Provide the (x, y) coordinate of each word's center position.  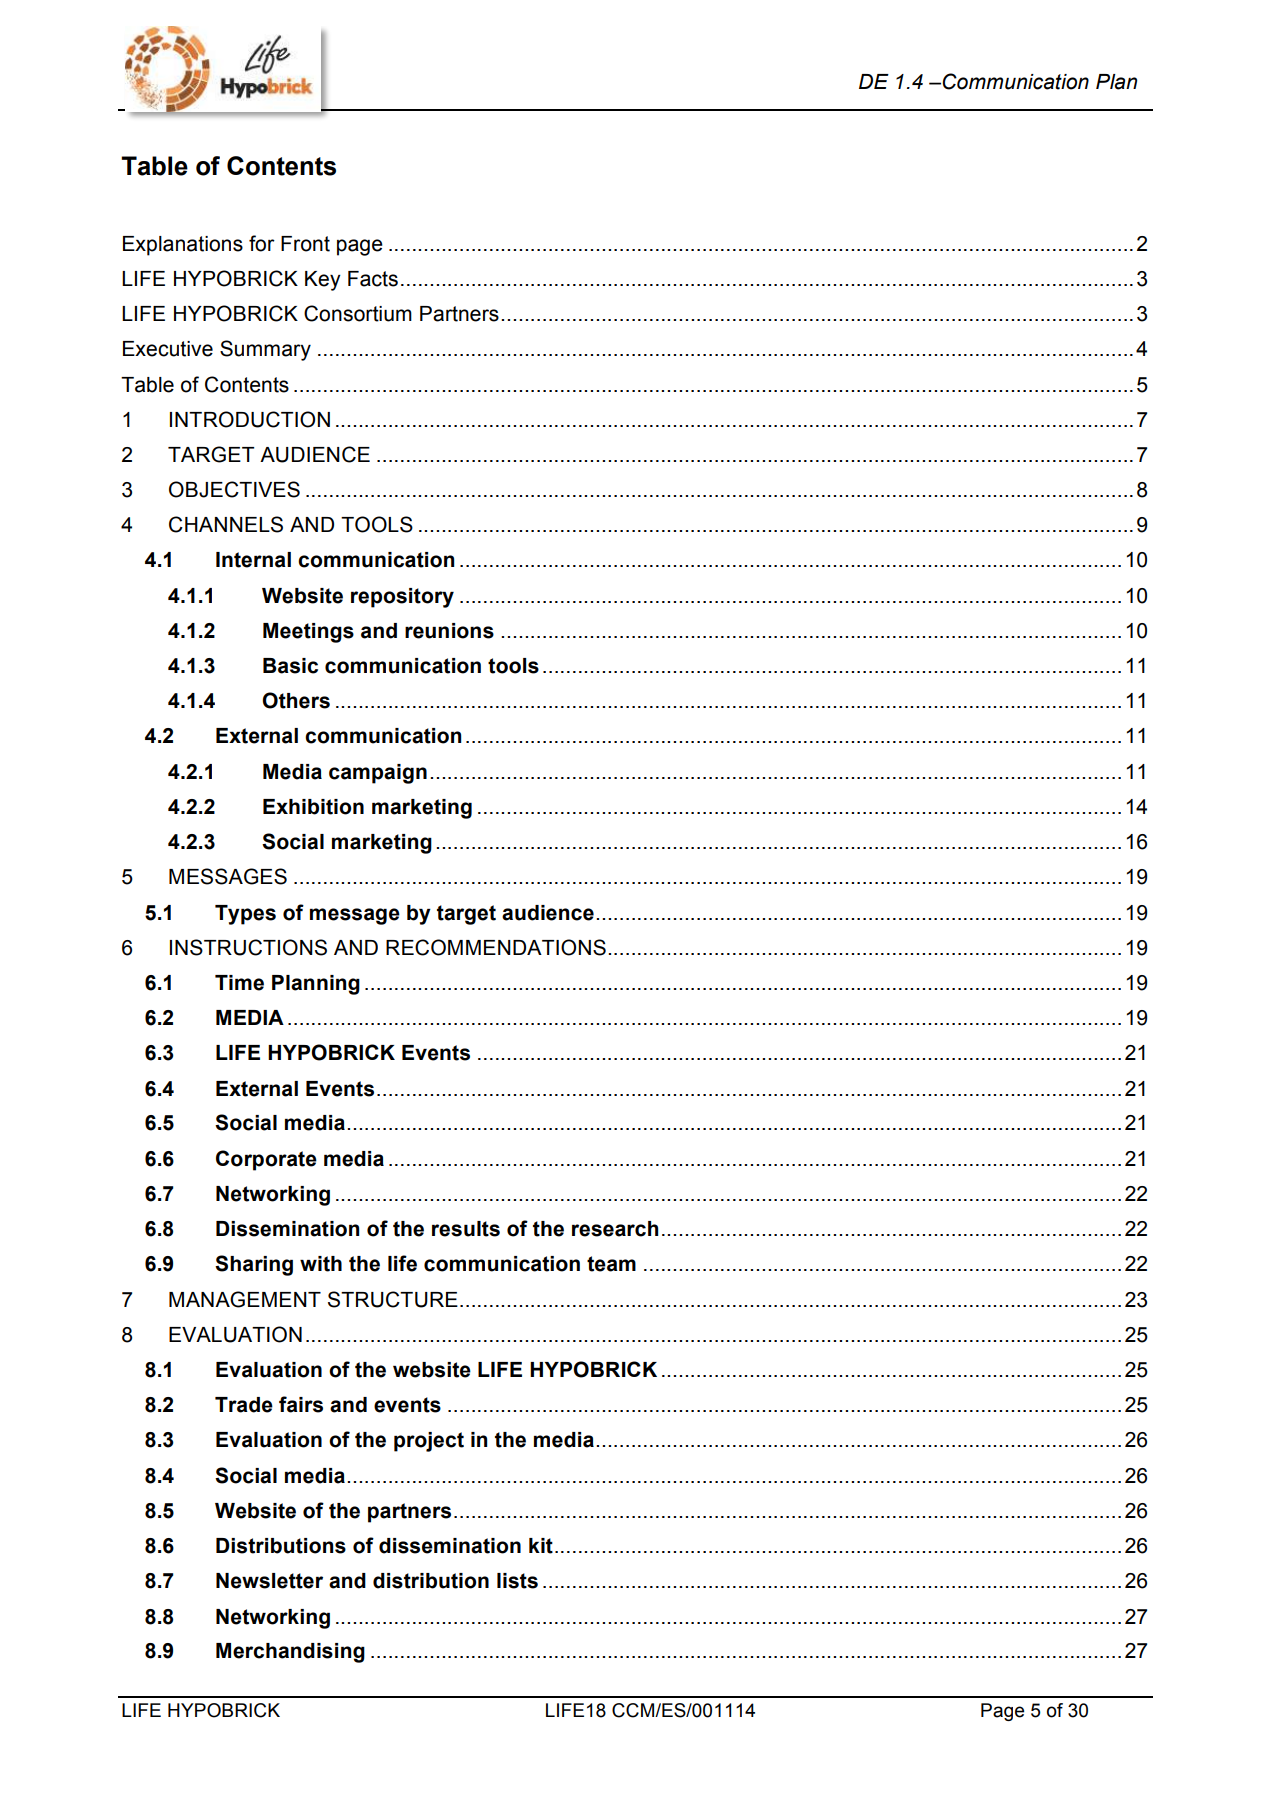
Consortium (358, 313)
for (262, 243)
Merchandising (290, 1653)
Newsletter (269, 1581)
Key (323, 281)
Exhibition (313, 807)
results (466, 1229)
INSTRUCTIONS (248, 947)
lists (517, 1581)
